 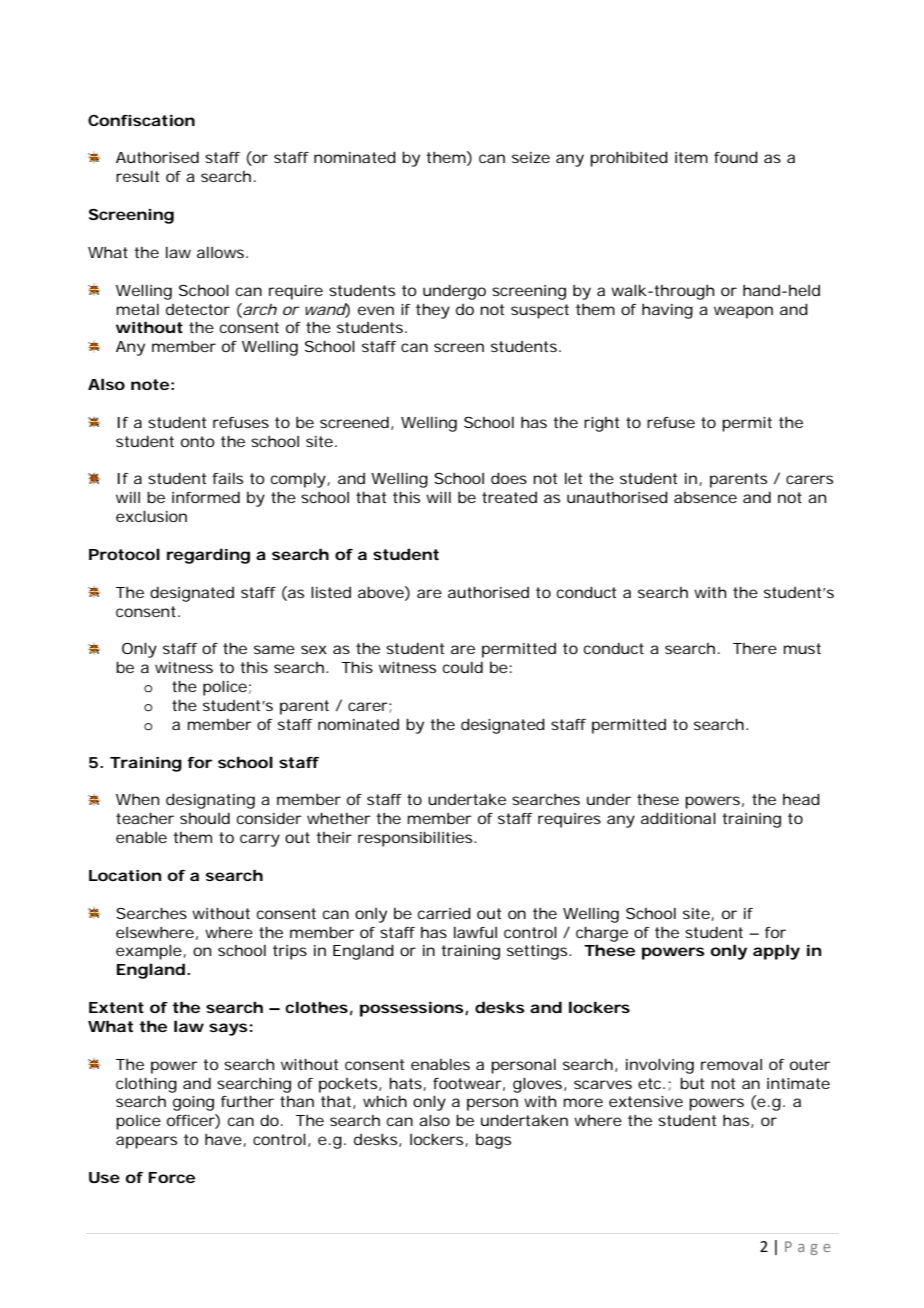 What do you see at coordinates (509, 497) in the document?
I see `treated` at bounding box center [509, 497].
